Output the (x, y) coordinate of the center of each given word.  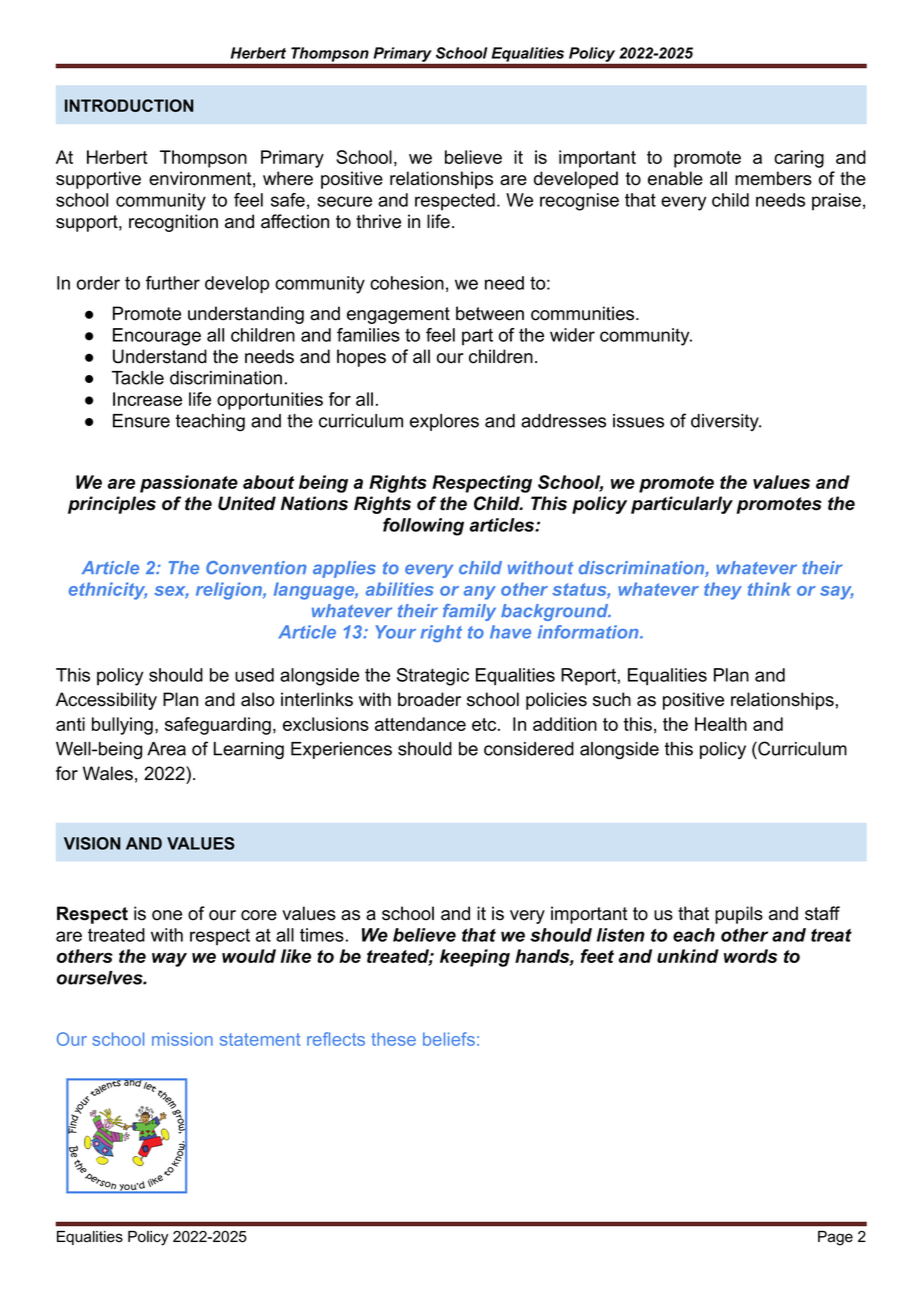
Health (721, 724)
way (169, 960)
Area (166, 749)
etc (484, 724)
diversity (726, 422)
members (773, 178)
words (750, 956)
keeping (475, 958)
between (490, 313)
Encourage (157, 337)
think (769, 589)
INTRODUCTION (129, 105)
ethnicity (108, 591)
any (480, 593)
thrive (378, 221)
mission (182, 1039)
